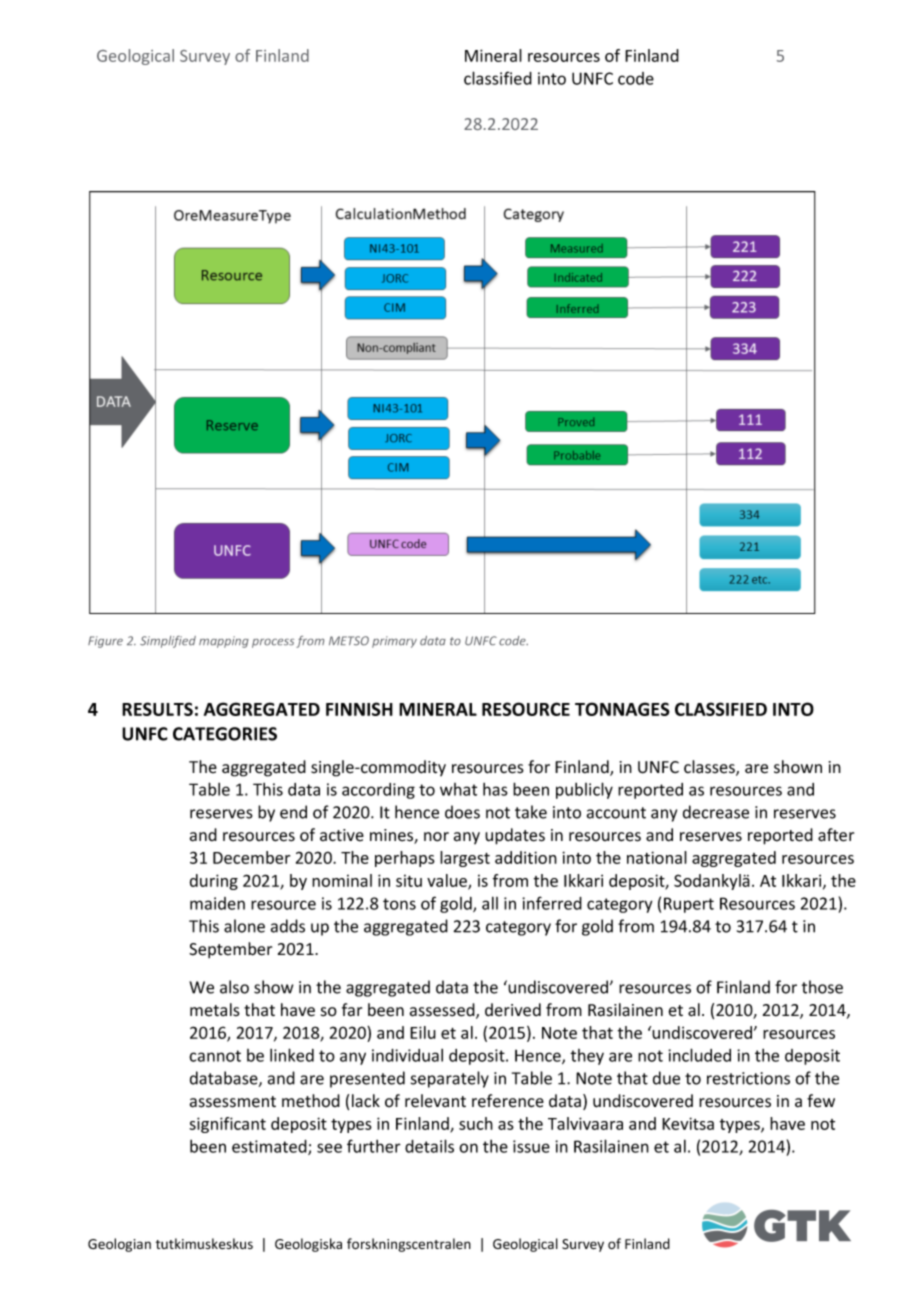 Image resolution: width=924 pixels, height=1308 pixels. What do you see at coordinates (716, 812) in the screenshot?
I see `decrease` at bounding box center [716, 812].
